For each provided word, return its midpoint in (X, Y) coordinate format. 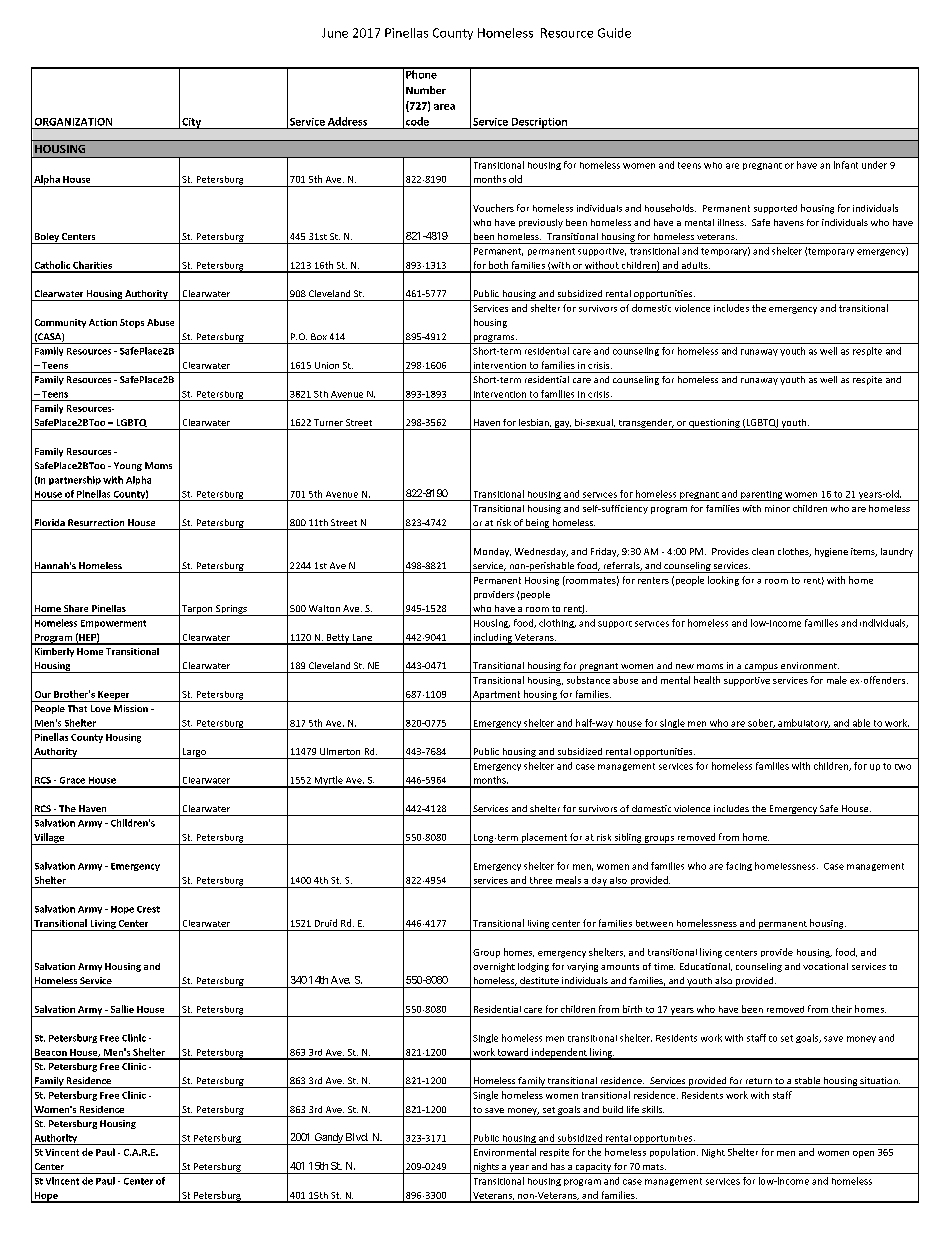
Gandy (328, 1139)
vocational (825, 966)
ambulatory (803, 724)
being (537, 524)
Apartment (496, 696)
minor (777, 508)
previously (541, 223)
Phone (421, 73)
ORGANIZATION (73, 122)
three (541, 880)
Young (128, 466)
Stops (132, 323)
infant (846, 165)
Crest (148, 909)
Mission (131, 708)
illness (732, 222)
